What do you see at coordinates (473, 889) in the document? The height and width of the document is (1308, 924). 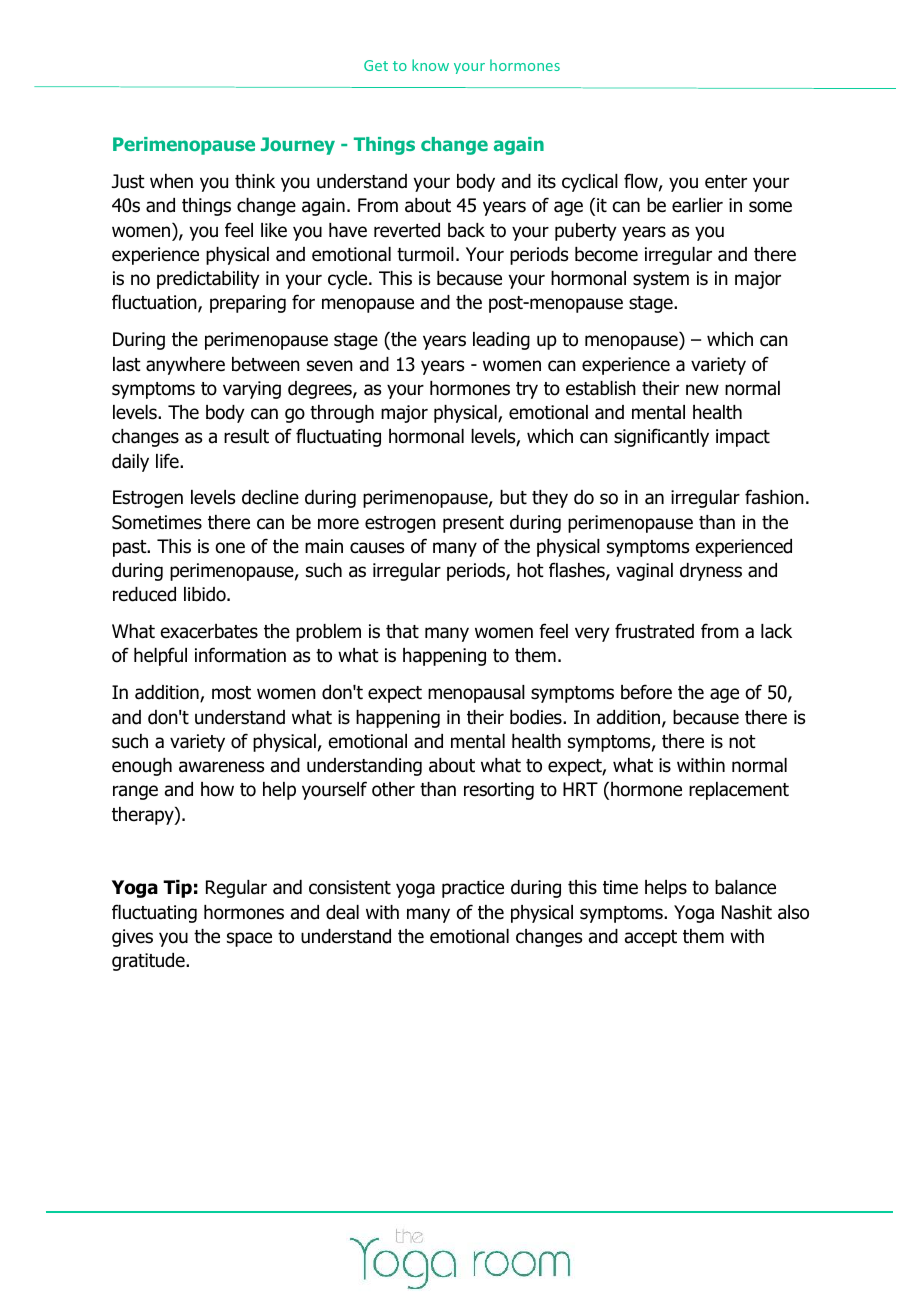 I see `practice` at bounding box center [473, 889].
